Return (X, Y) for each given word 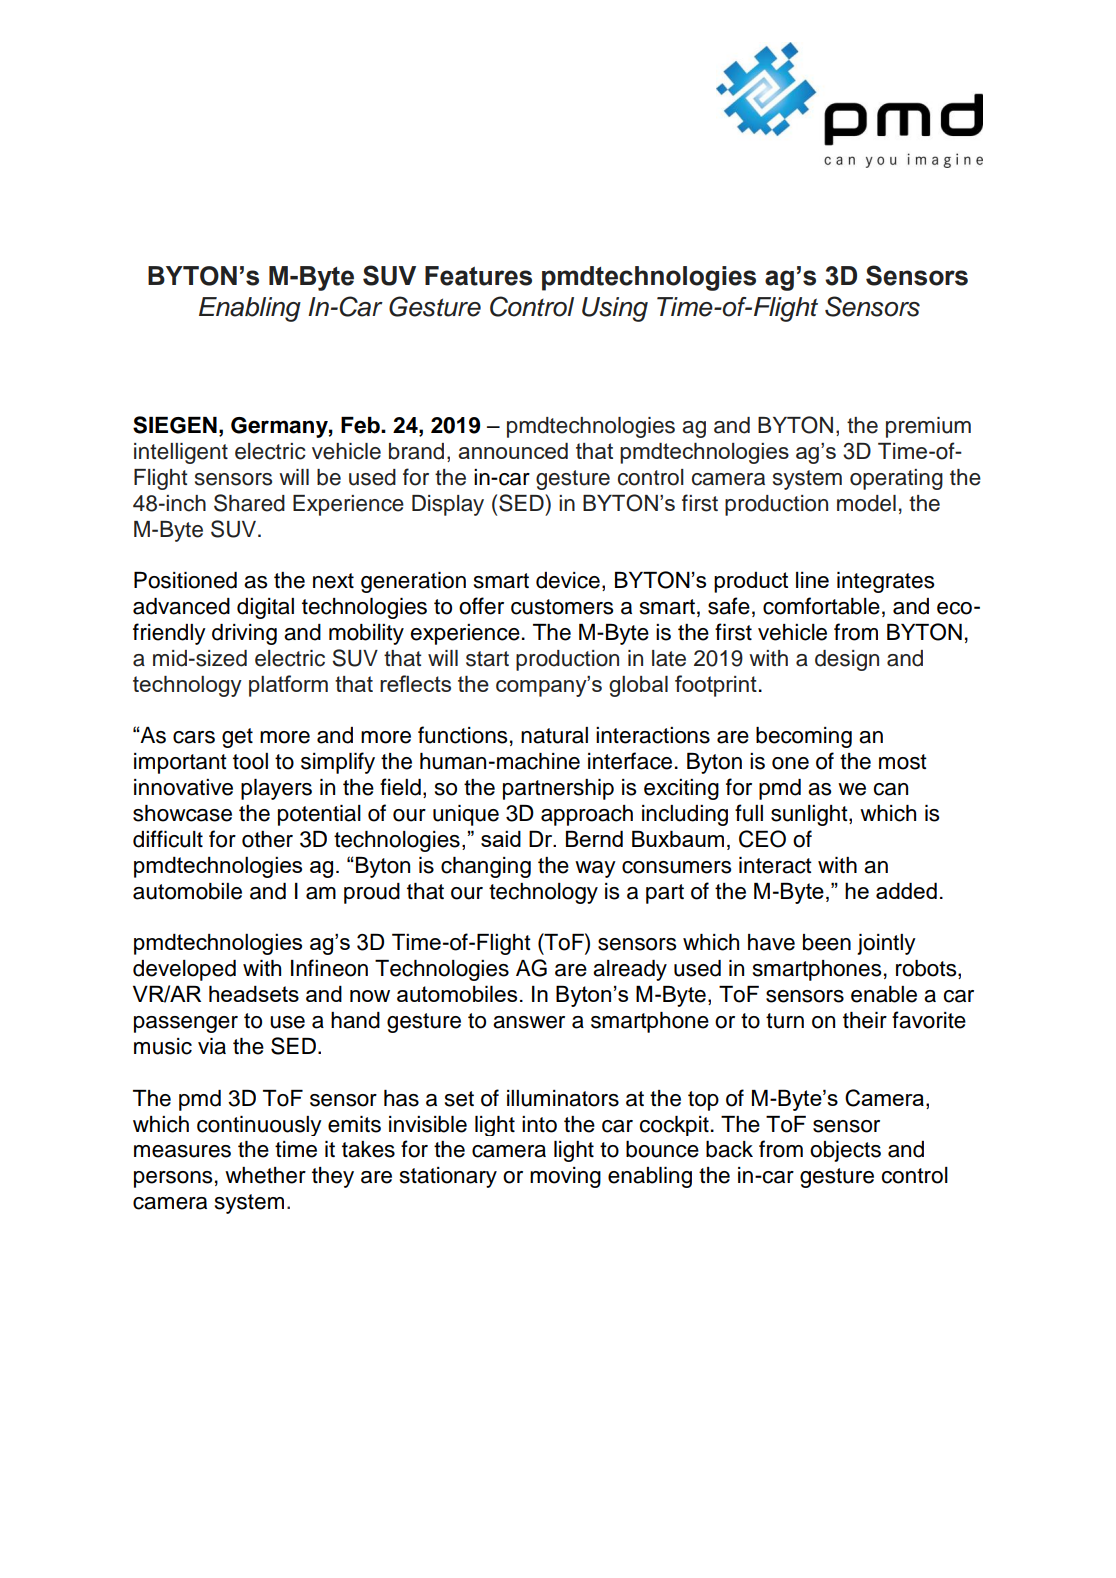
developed (184, 970)
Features (478, 276)
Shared (249, 503)
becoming (804, 737)
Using (615, 309)
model (866, 503)
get (237, 738)
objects (845, 1151)
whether (265, 1175)
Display (448, 505)
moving (565, 1177)
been (827, 942)
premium (928, 427)
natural (554, 735)
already (630, 970)
